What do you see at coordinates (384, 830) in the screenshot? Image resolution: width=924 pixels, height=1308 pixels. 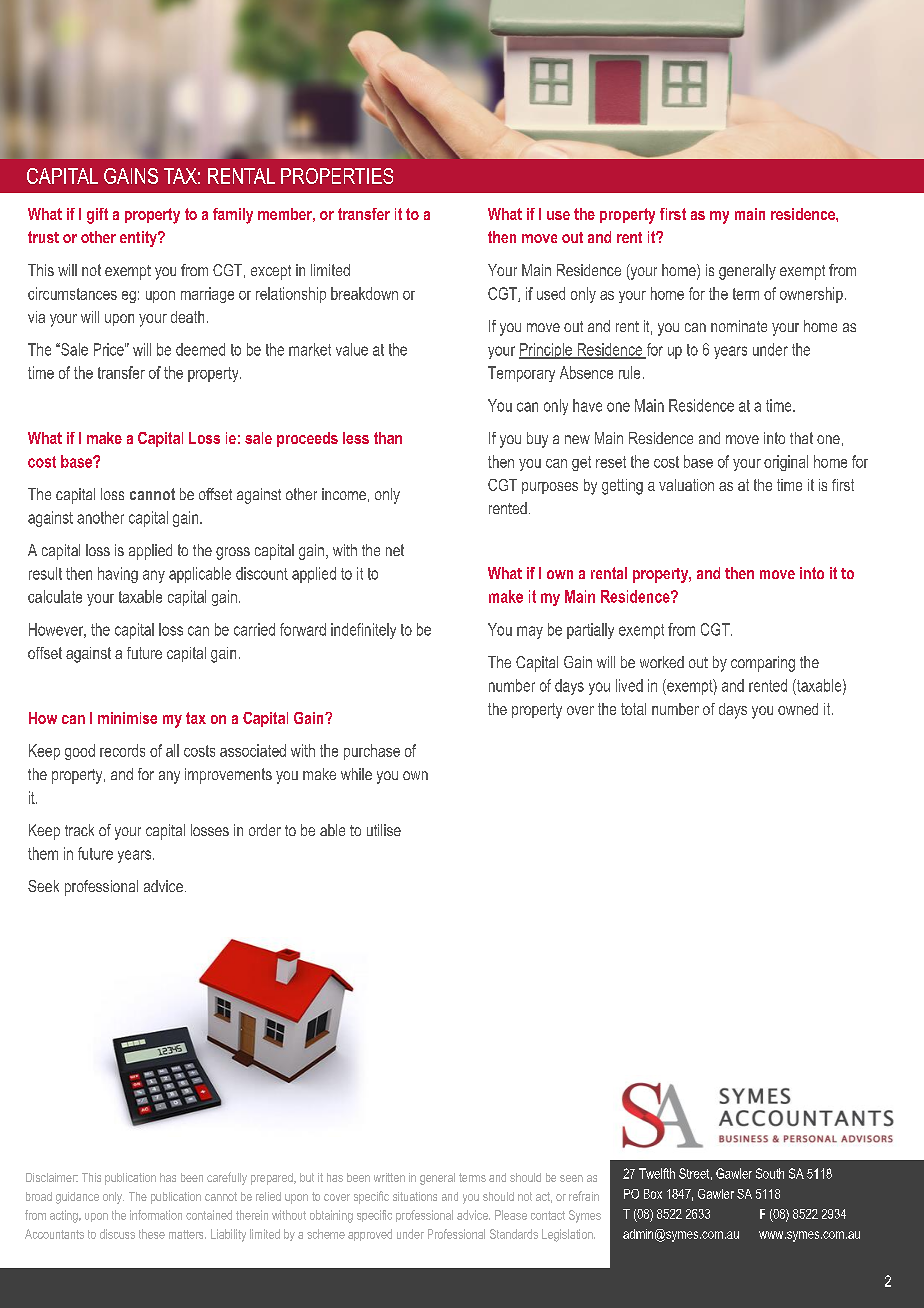 I see `utilise` at bounding box center [384, 830].
